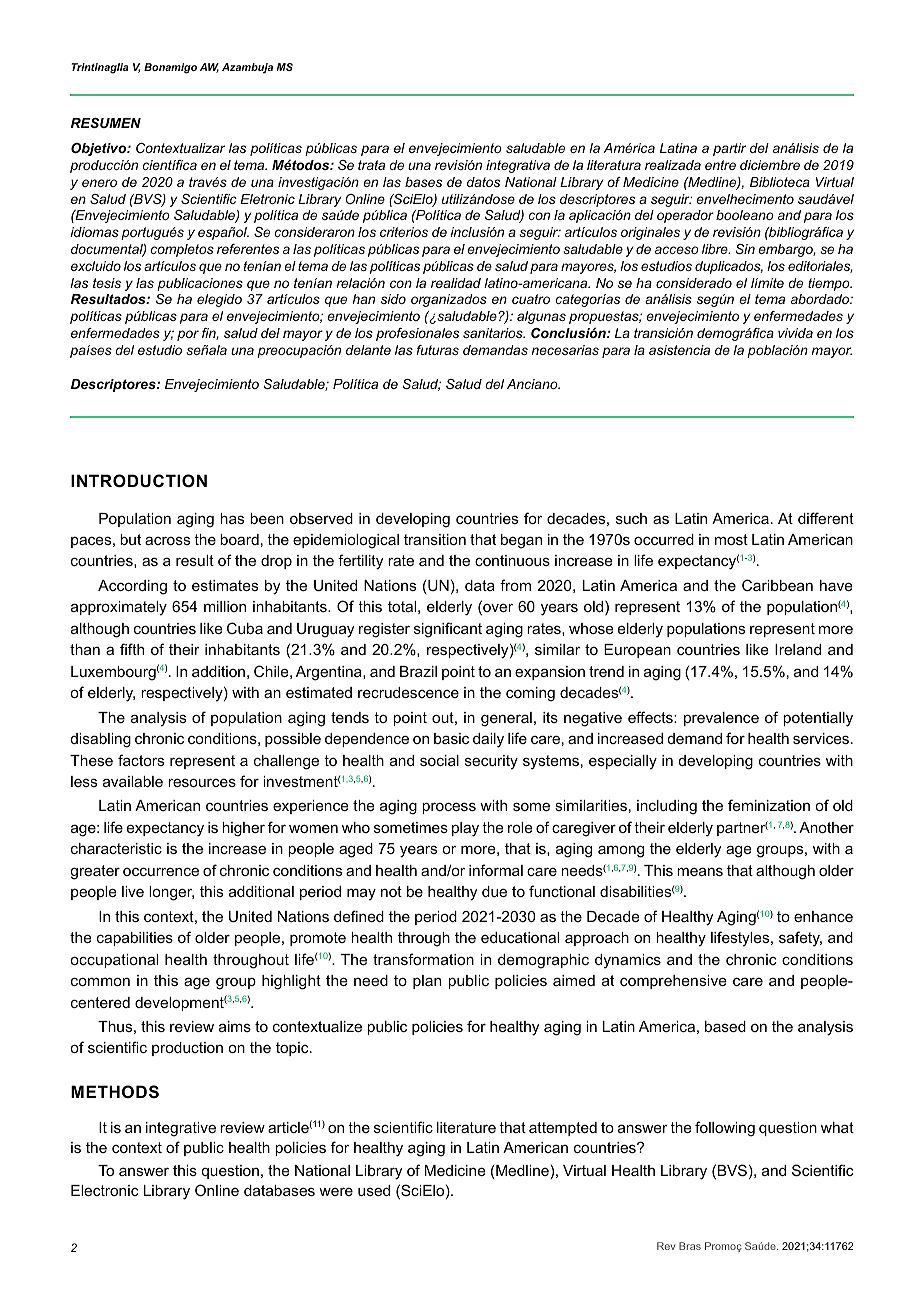  Describe the element at coordinates (721, 719) in the screenshot. I see `prevalence` at that location.
